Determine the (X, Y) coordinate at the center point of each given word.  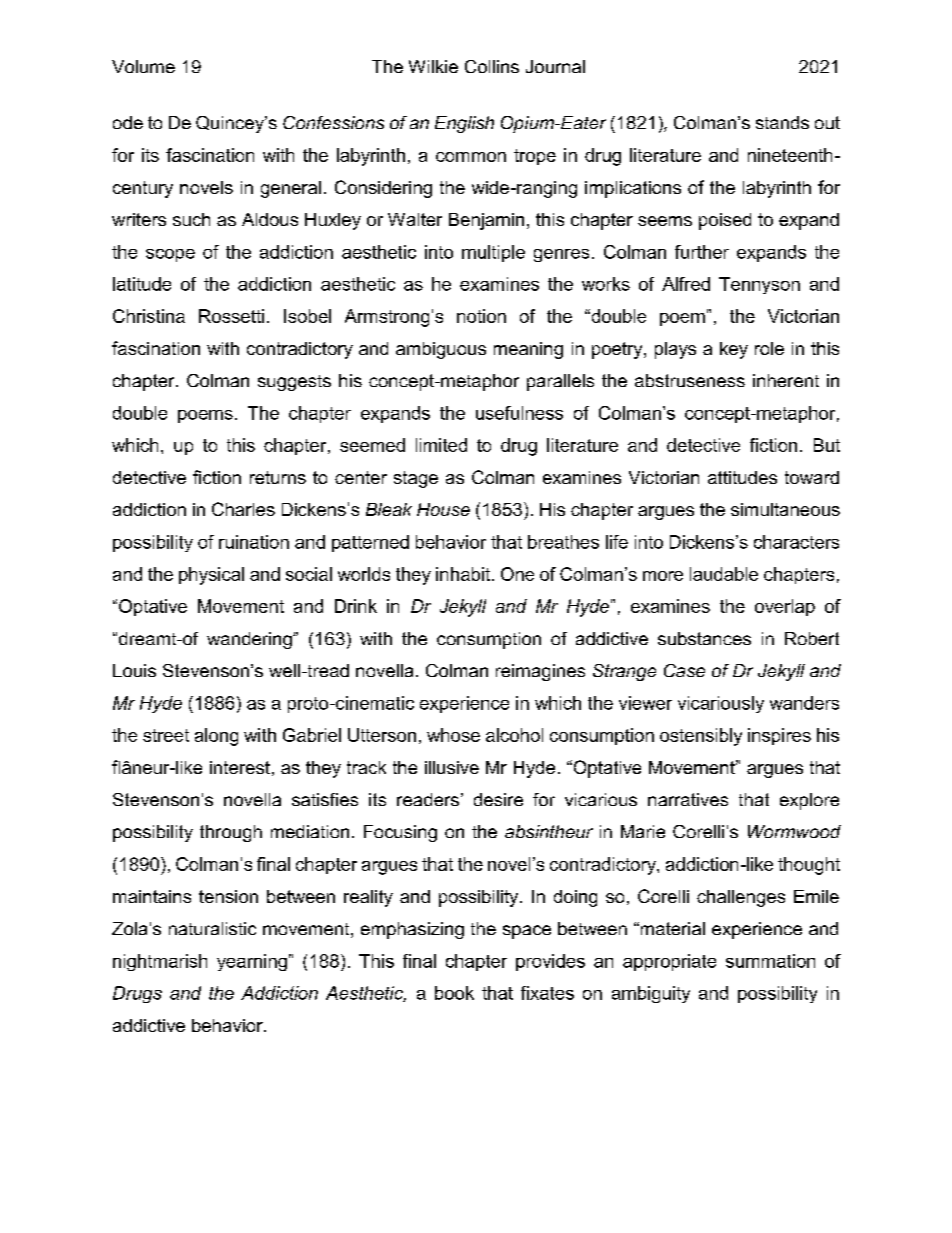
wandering (250, 640)
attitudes (742, 477)
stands (782, 122)
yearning (252, 962)
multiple (493, 253)
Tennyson (759, 285)
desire (498, 799)
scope (170, 255)
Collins (492, 66)
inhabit (464, 574)
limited (441, 445)
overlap (785, 607)
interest (240, 767)
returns (278, 477)
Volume (143, 66)
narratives (688, 799)
